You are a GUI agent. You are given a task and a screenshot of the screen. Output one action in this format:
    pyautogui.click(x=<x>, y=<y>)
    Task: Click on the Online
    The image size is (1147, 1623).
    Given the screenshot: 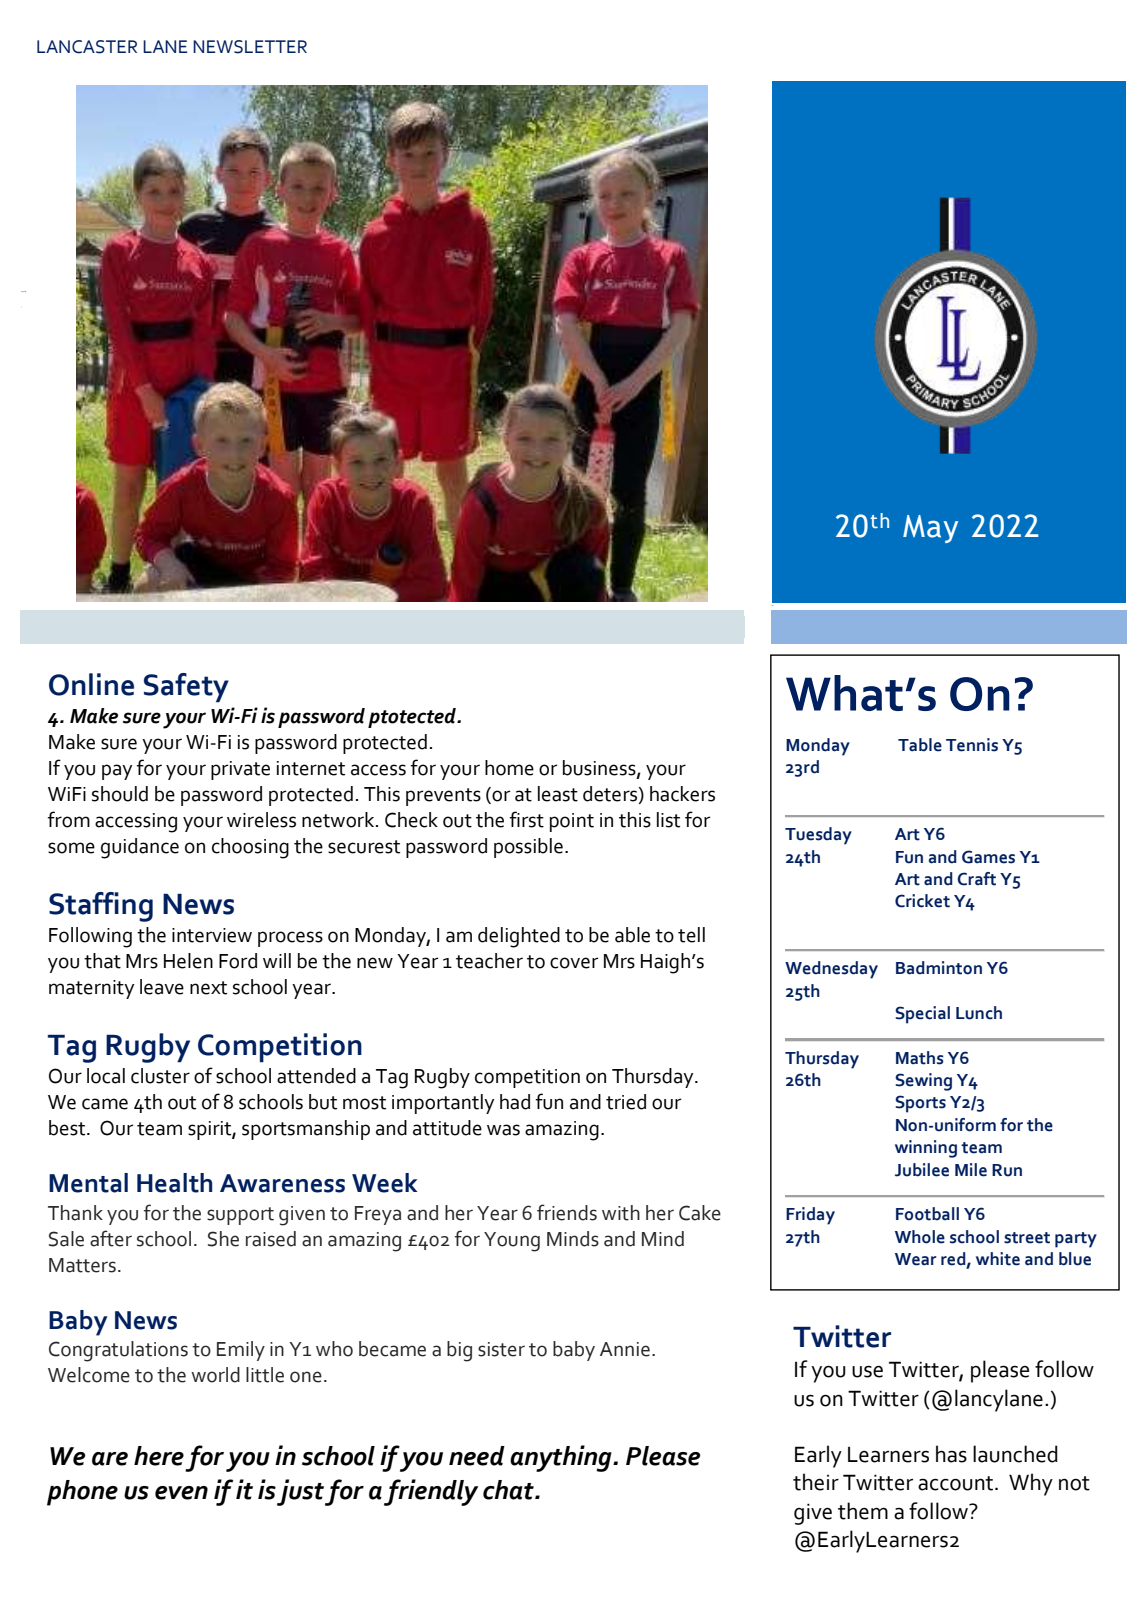 What is the action you would take?
    pyautogui.click(x=91, y=684)
